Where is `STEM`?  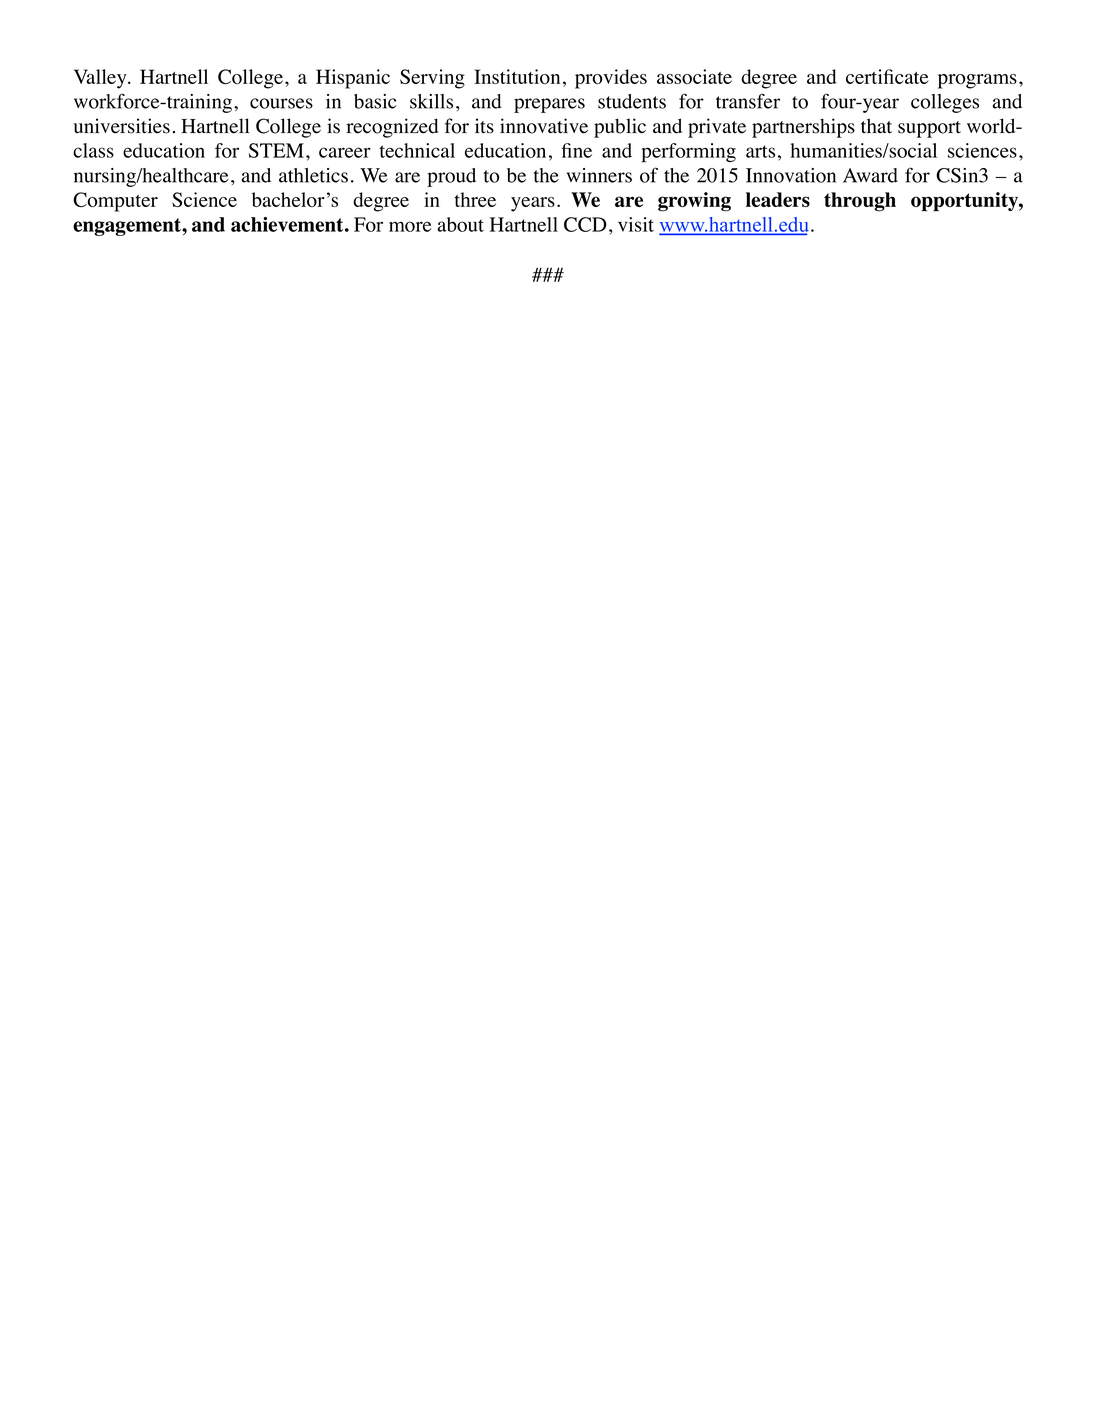 STEM is located at coordinates (276, 150).
